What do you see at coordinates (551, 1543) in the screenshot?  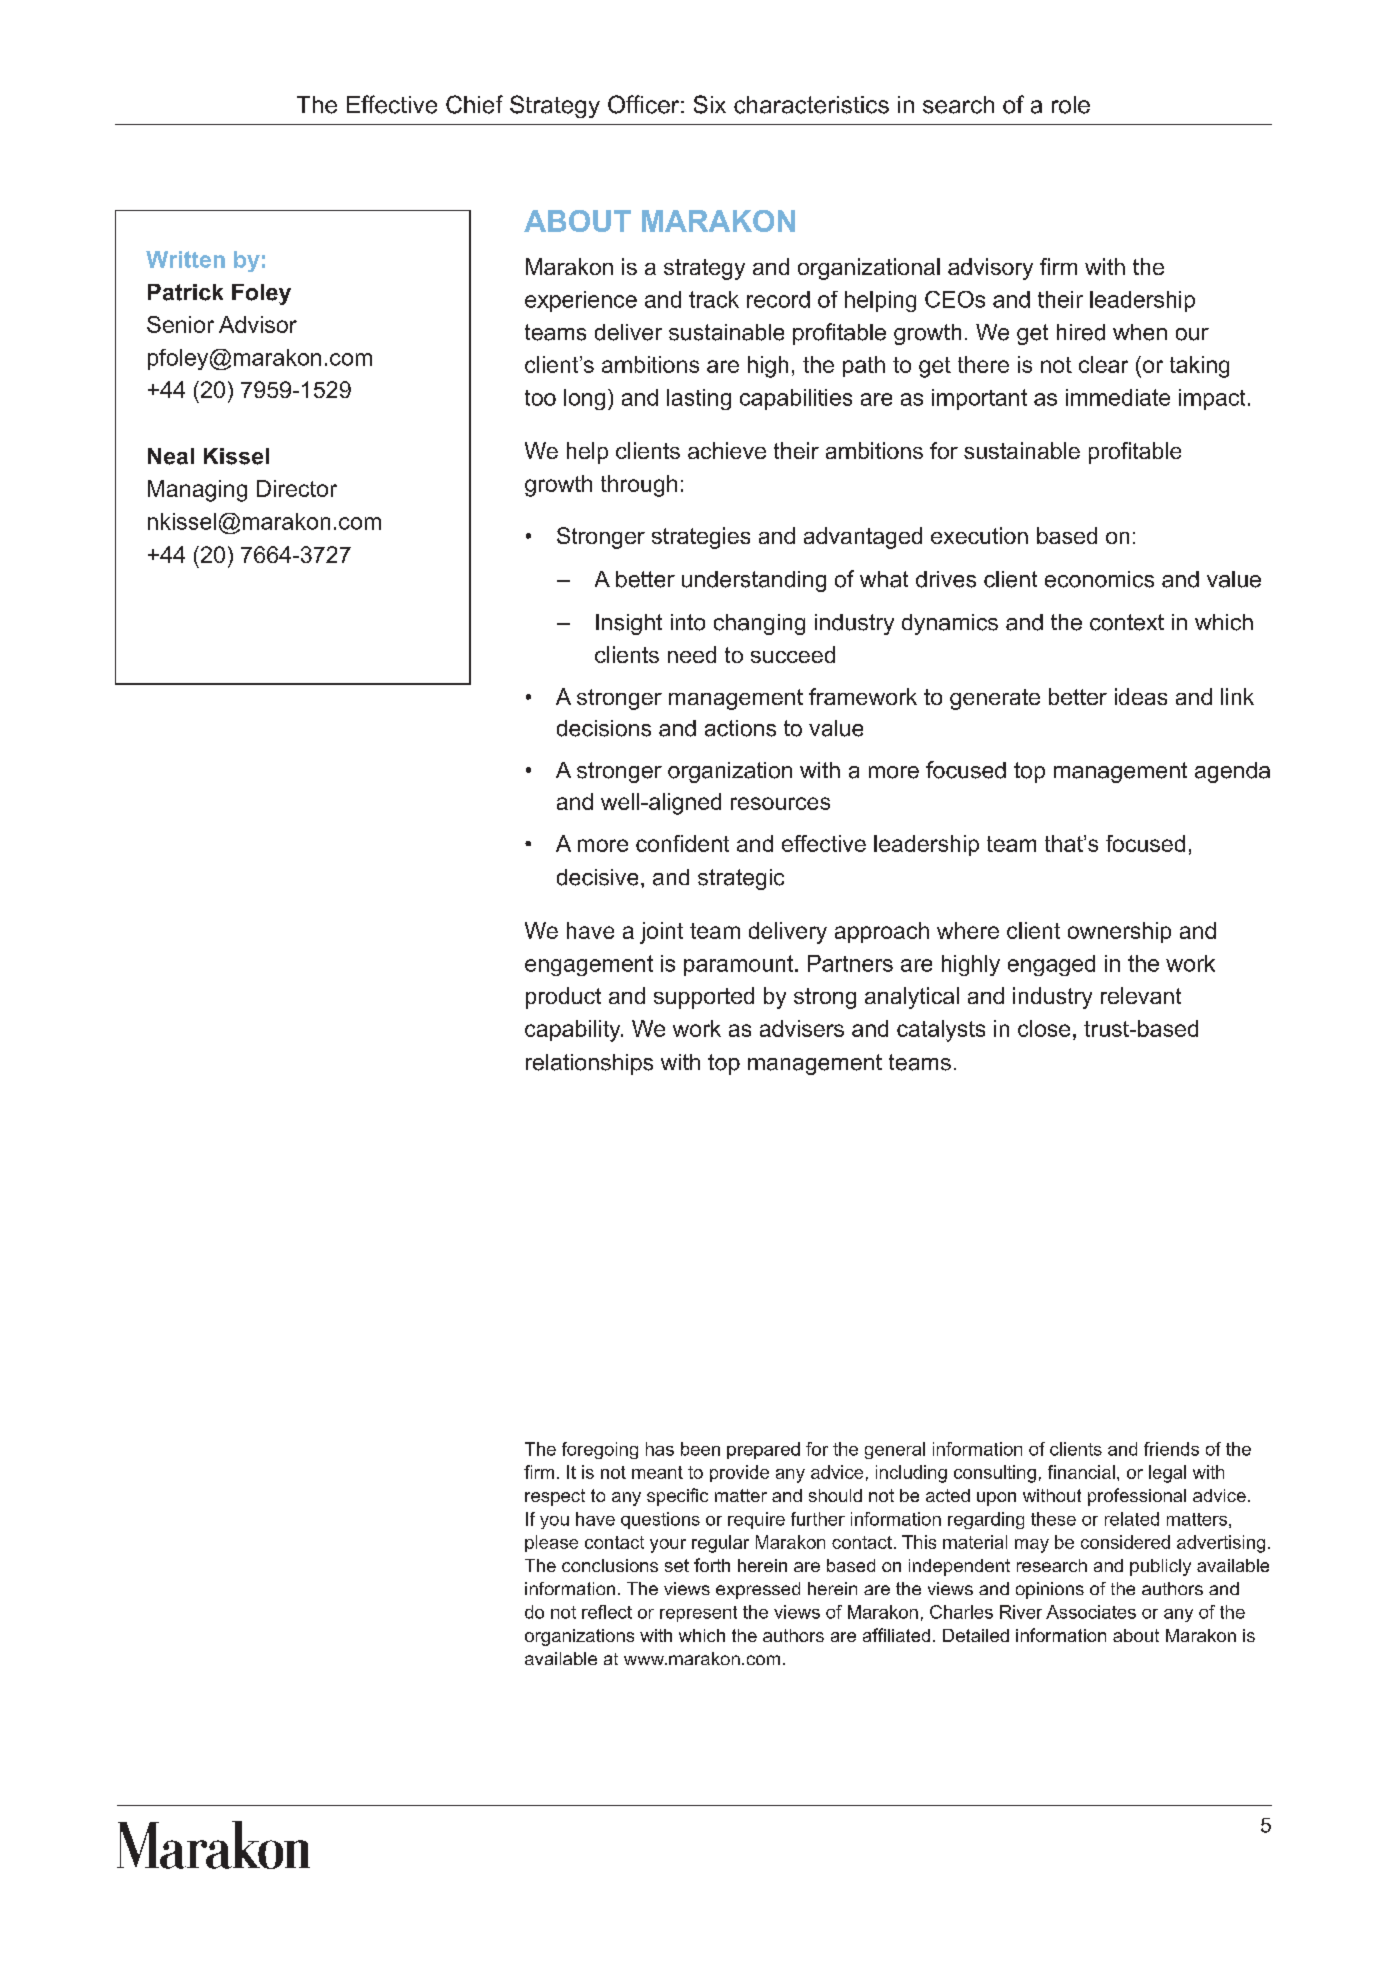 I see `please` at bounding box center [551, 1543].
